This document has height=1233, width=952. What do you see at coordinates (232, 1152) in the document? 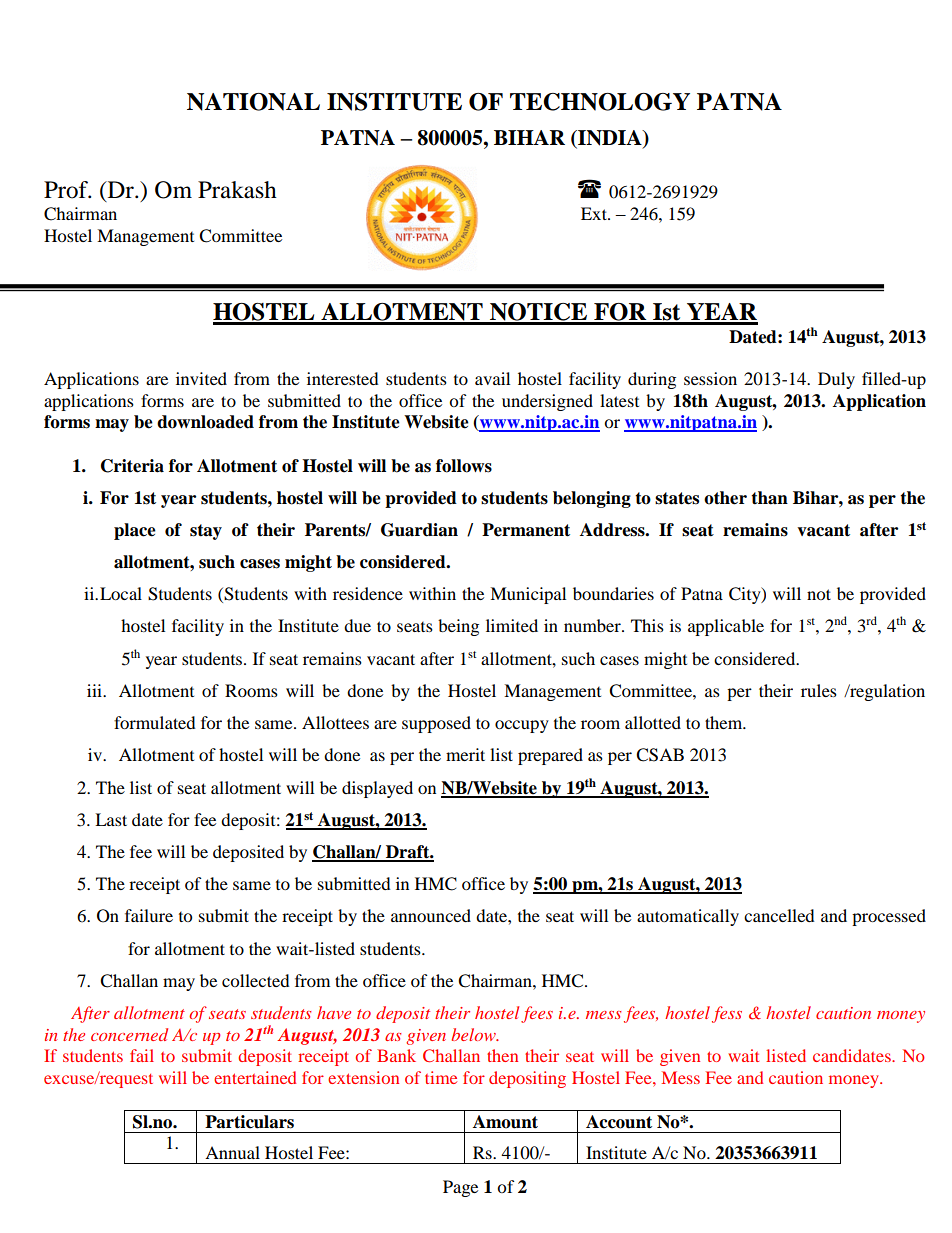
I see `Annual` at bounding box center [232, 1152].
